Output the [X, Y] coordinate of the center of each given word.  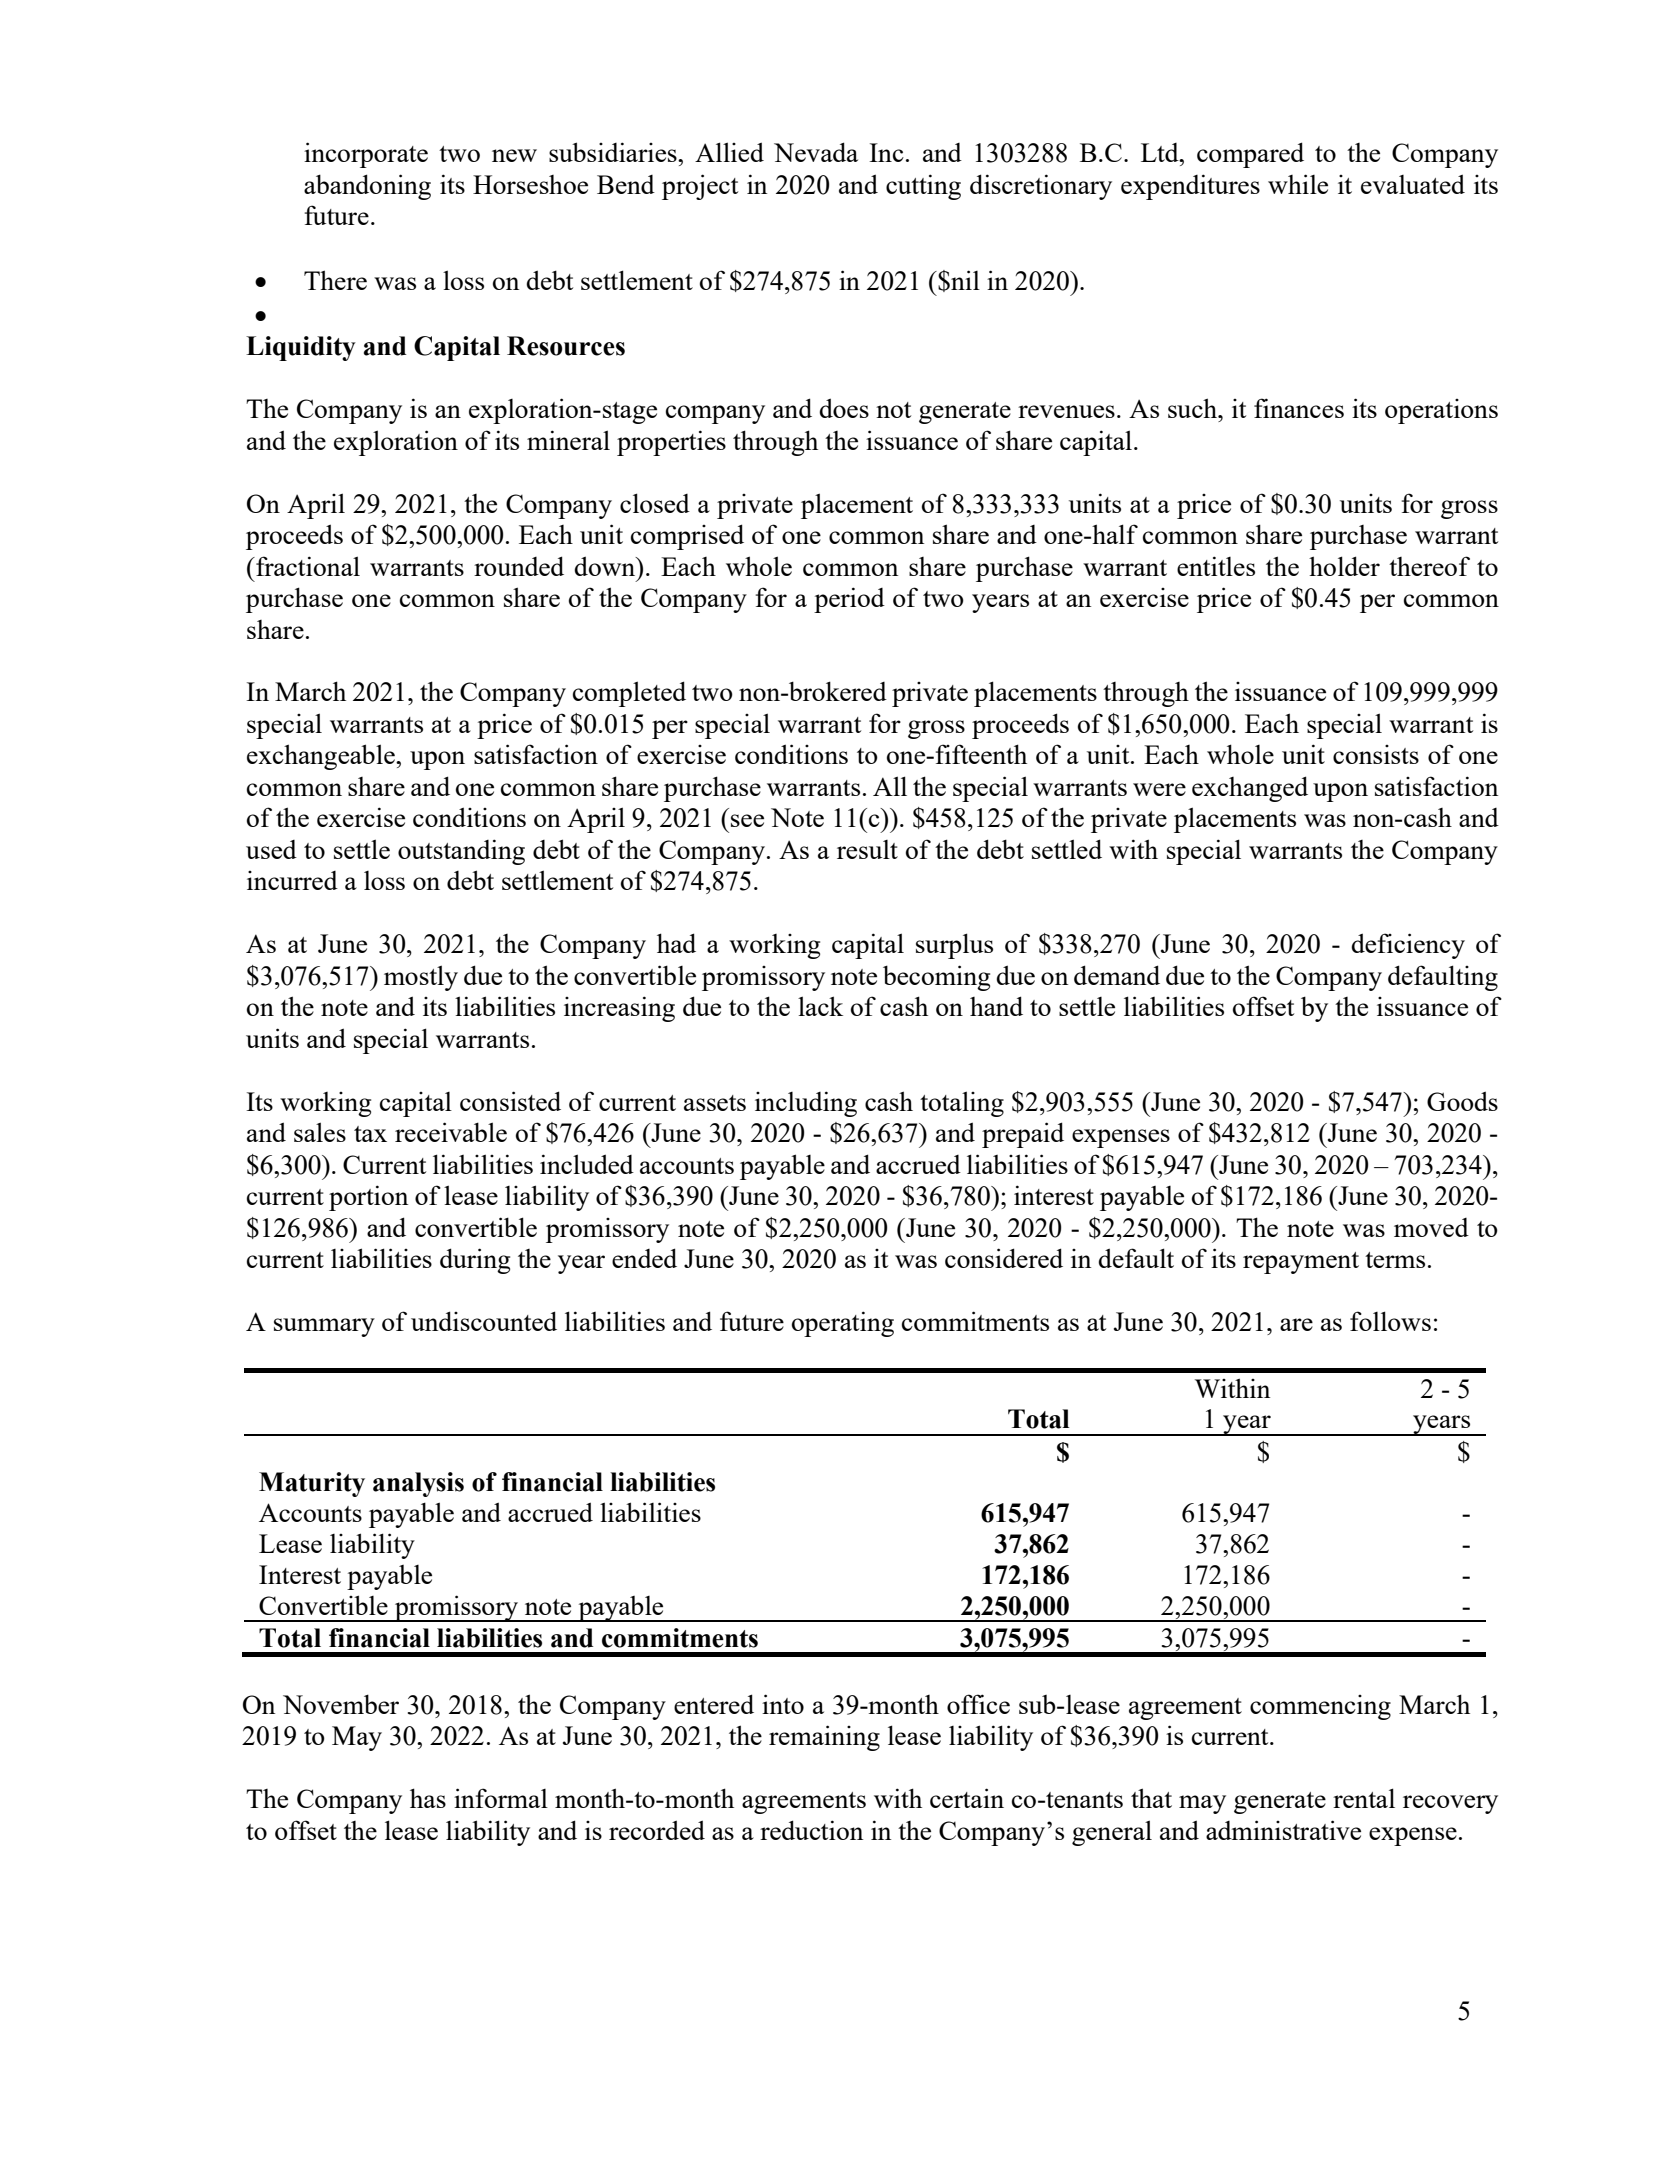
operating [843, 1324]
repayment [1301, 1263]
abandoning [367, 187]
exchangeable [322, 757]
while [1298, 184]
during [475, 1261]
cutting [923, 187]
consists [1376, 754]
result [867, 849]
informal [501, 1798]
